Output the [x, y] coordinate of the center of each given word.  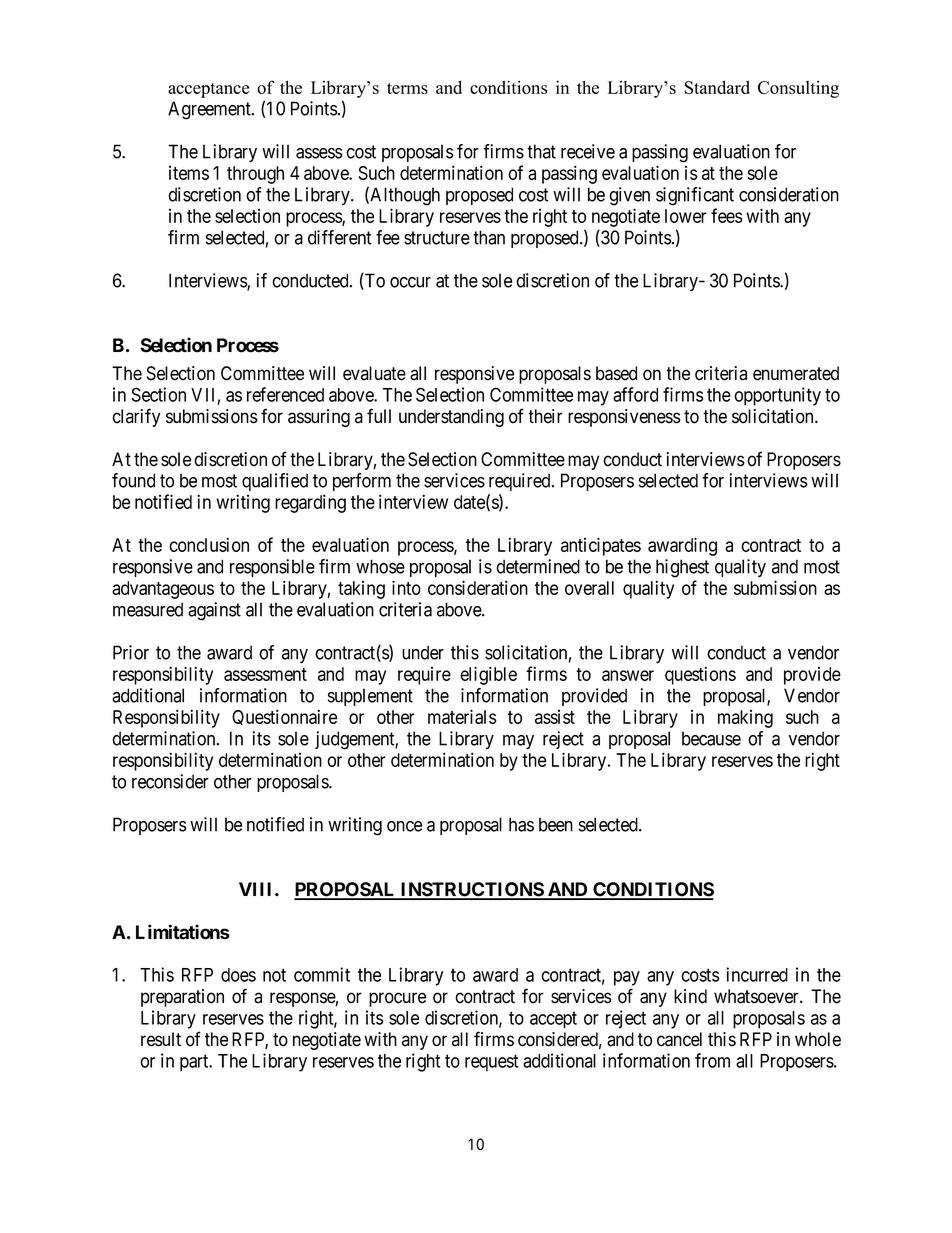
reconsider [170, 781]
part [195, 1063]
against [214, 611]
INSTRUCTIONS [472, 890]
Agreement [210, 110]
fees [727, 215]
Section [158, 394]
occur [410, 282]
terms [407, 88]
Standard [717, 87]
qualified [275, 482]
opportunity [777, 396]
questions [700, 675]
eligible [488, 675]
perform [362, 482]
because [711, 738]
